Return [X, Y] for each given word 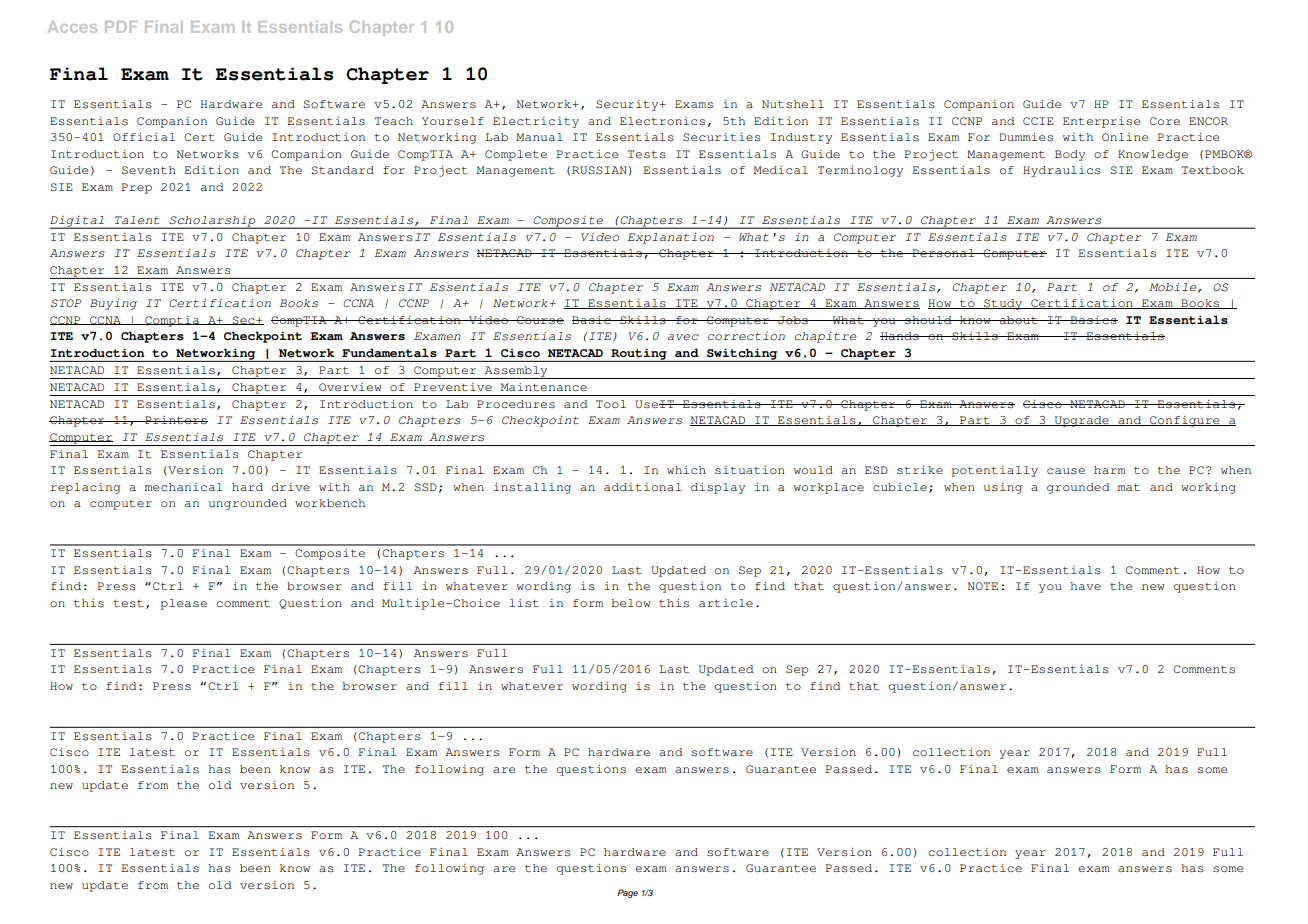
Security [628, 105]
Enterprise [1101, 122]
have [1085, 586]
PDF [121, 27]
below [631, 603]
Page [627, 893]
